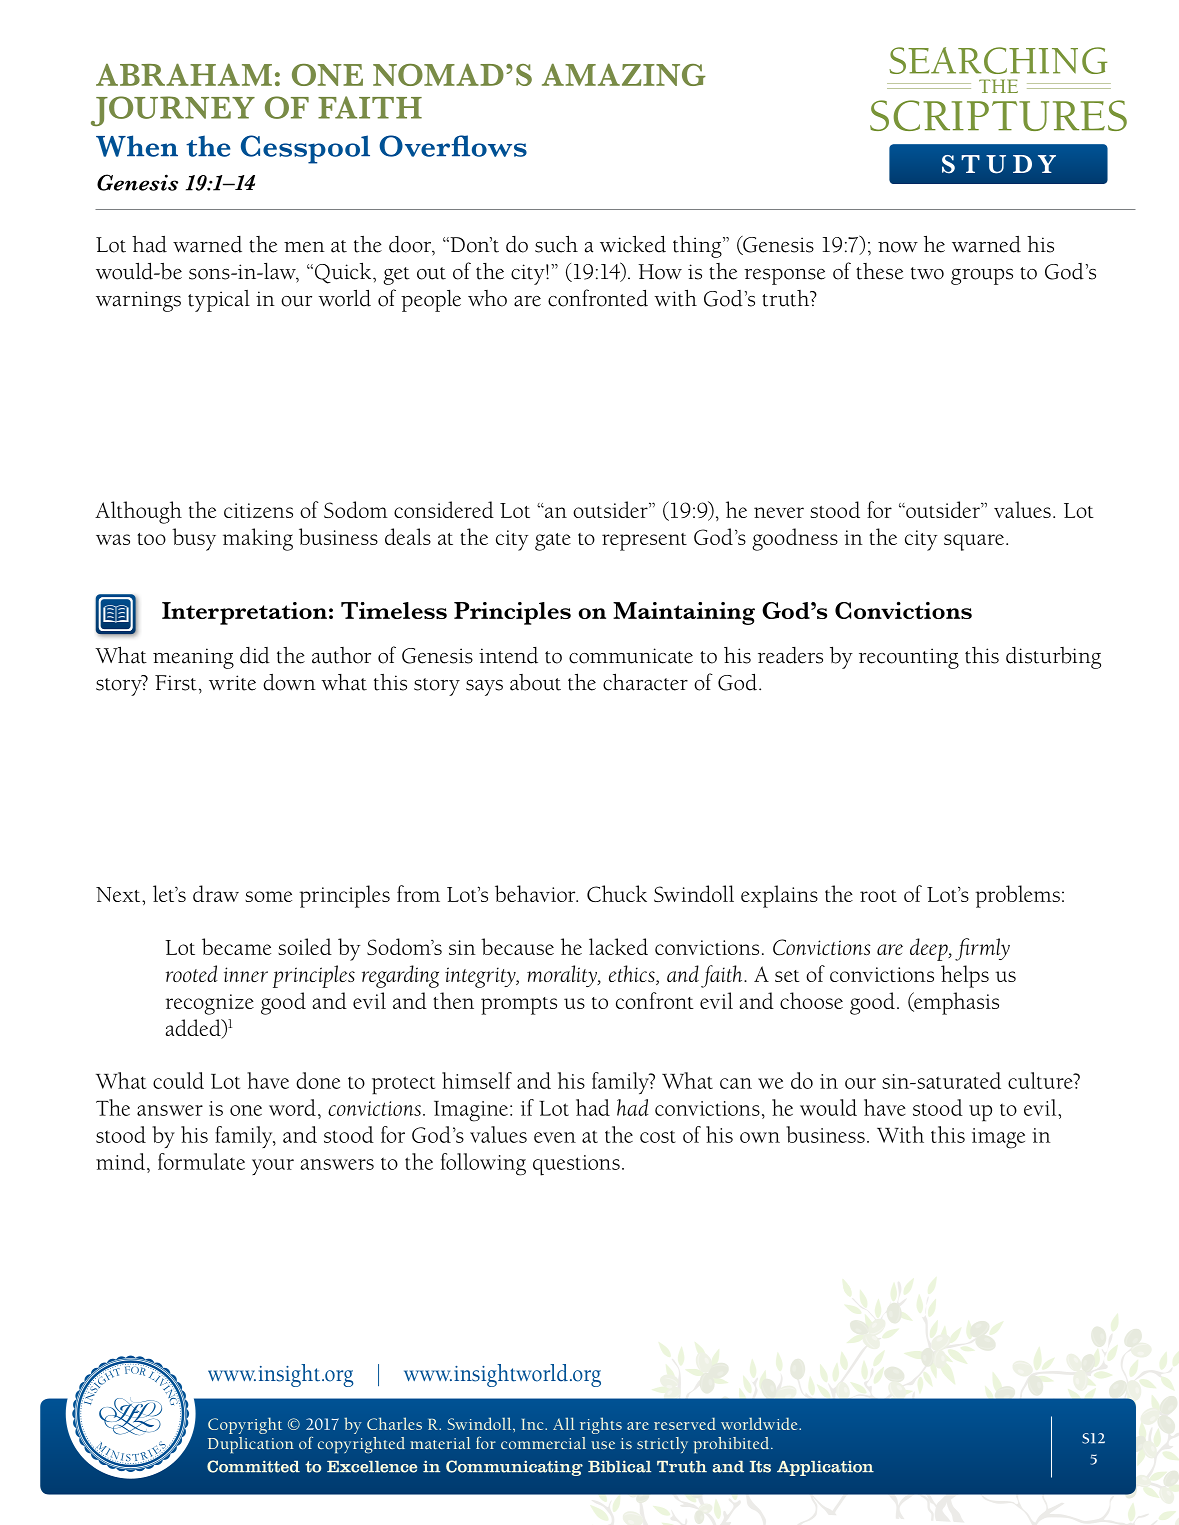  I want to click on write, so click(232, 683).
